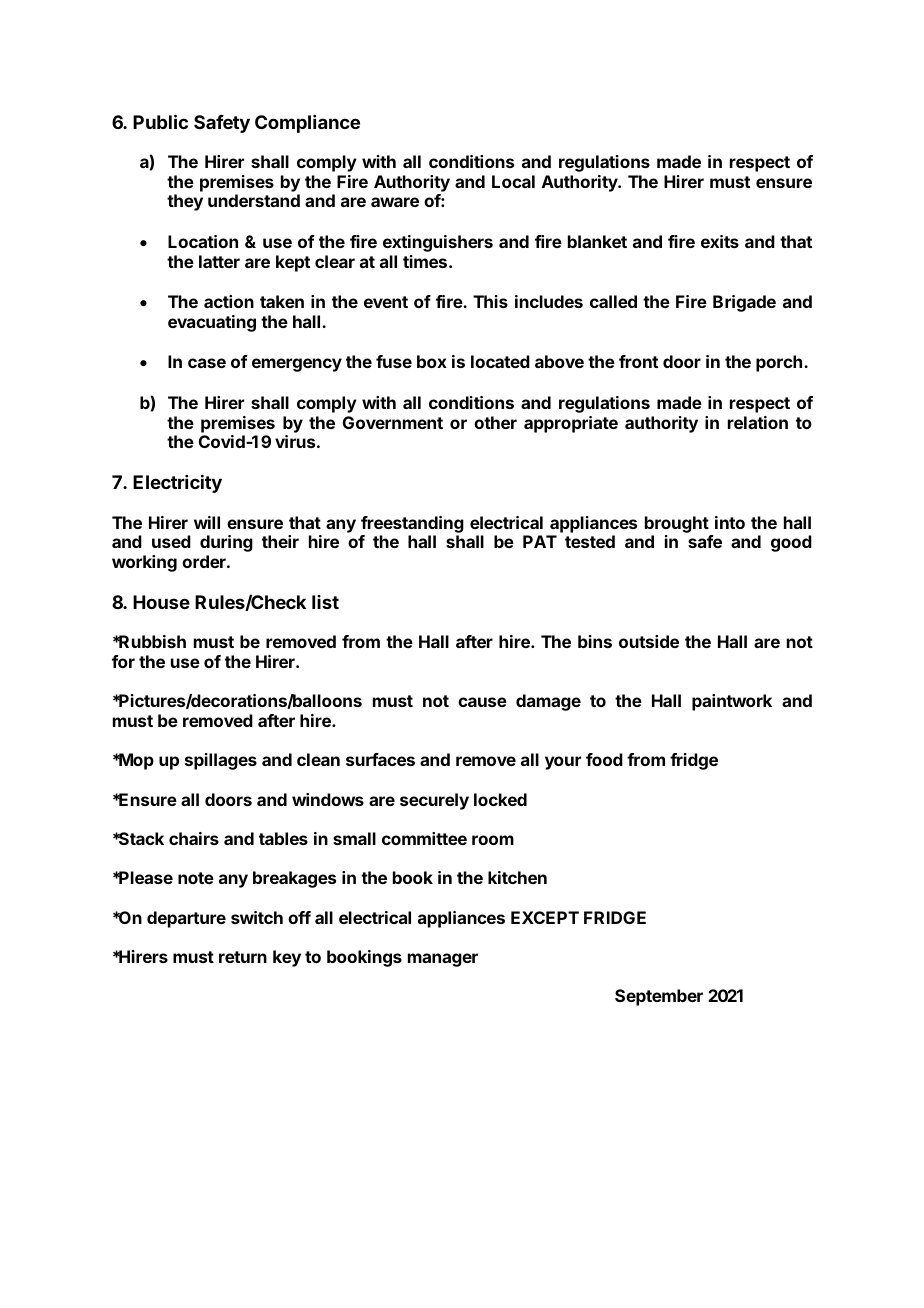 The height and width of the document is (1308, 924). What do you see at coordinates (412, 524) in the document?
I see `freestanding` at bounding box center [412, 524].
